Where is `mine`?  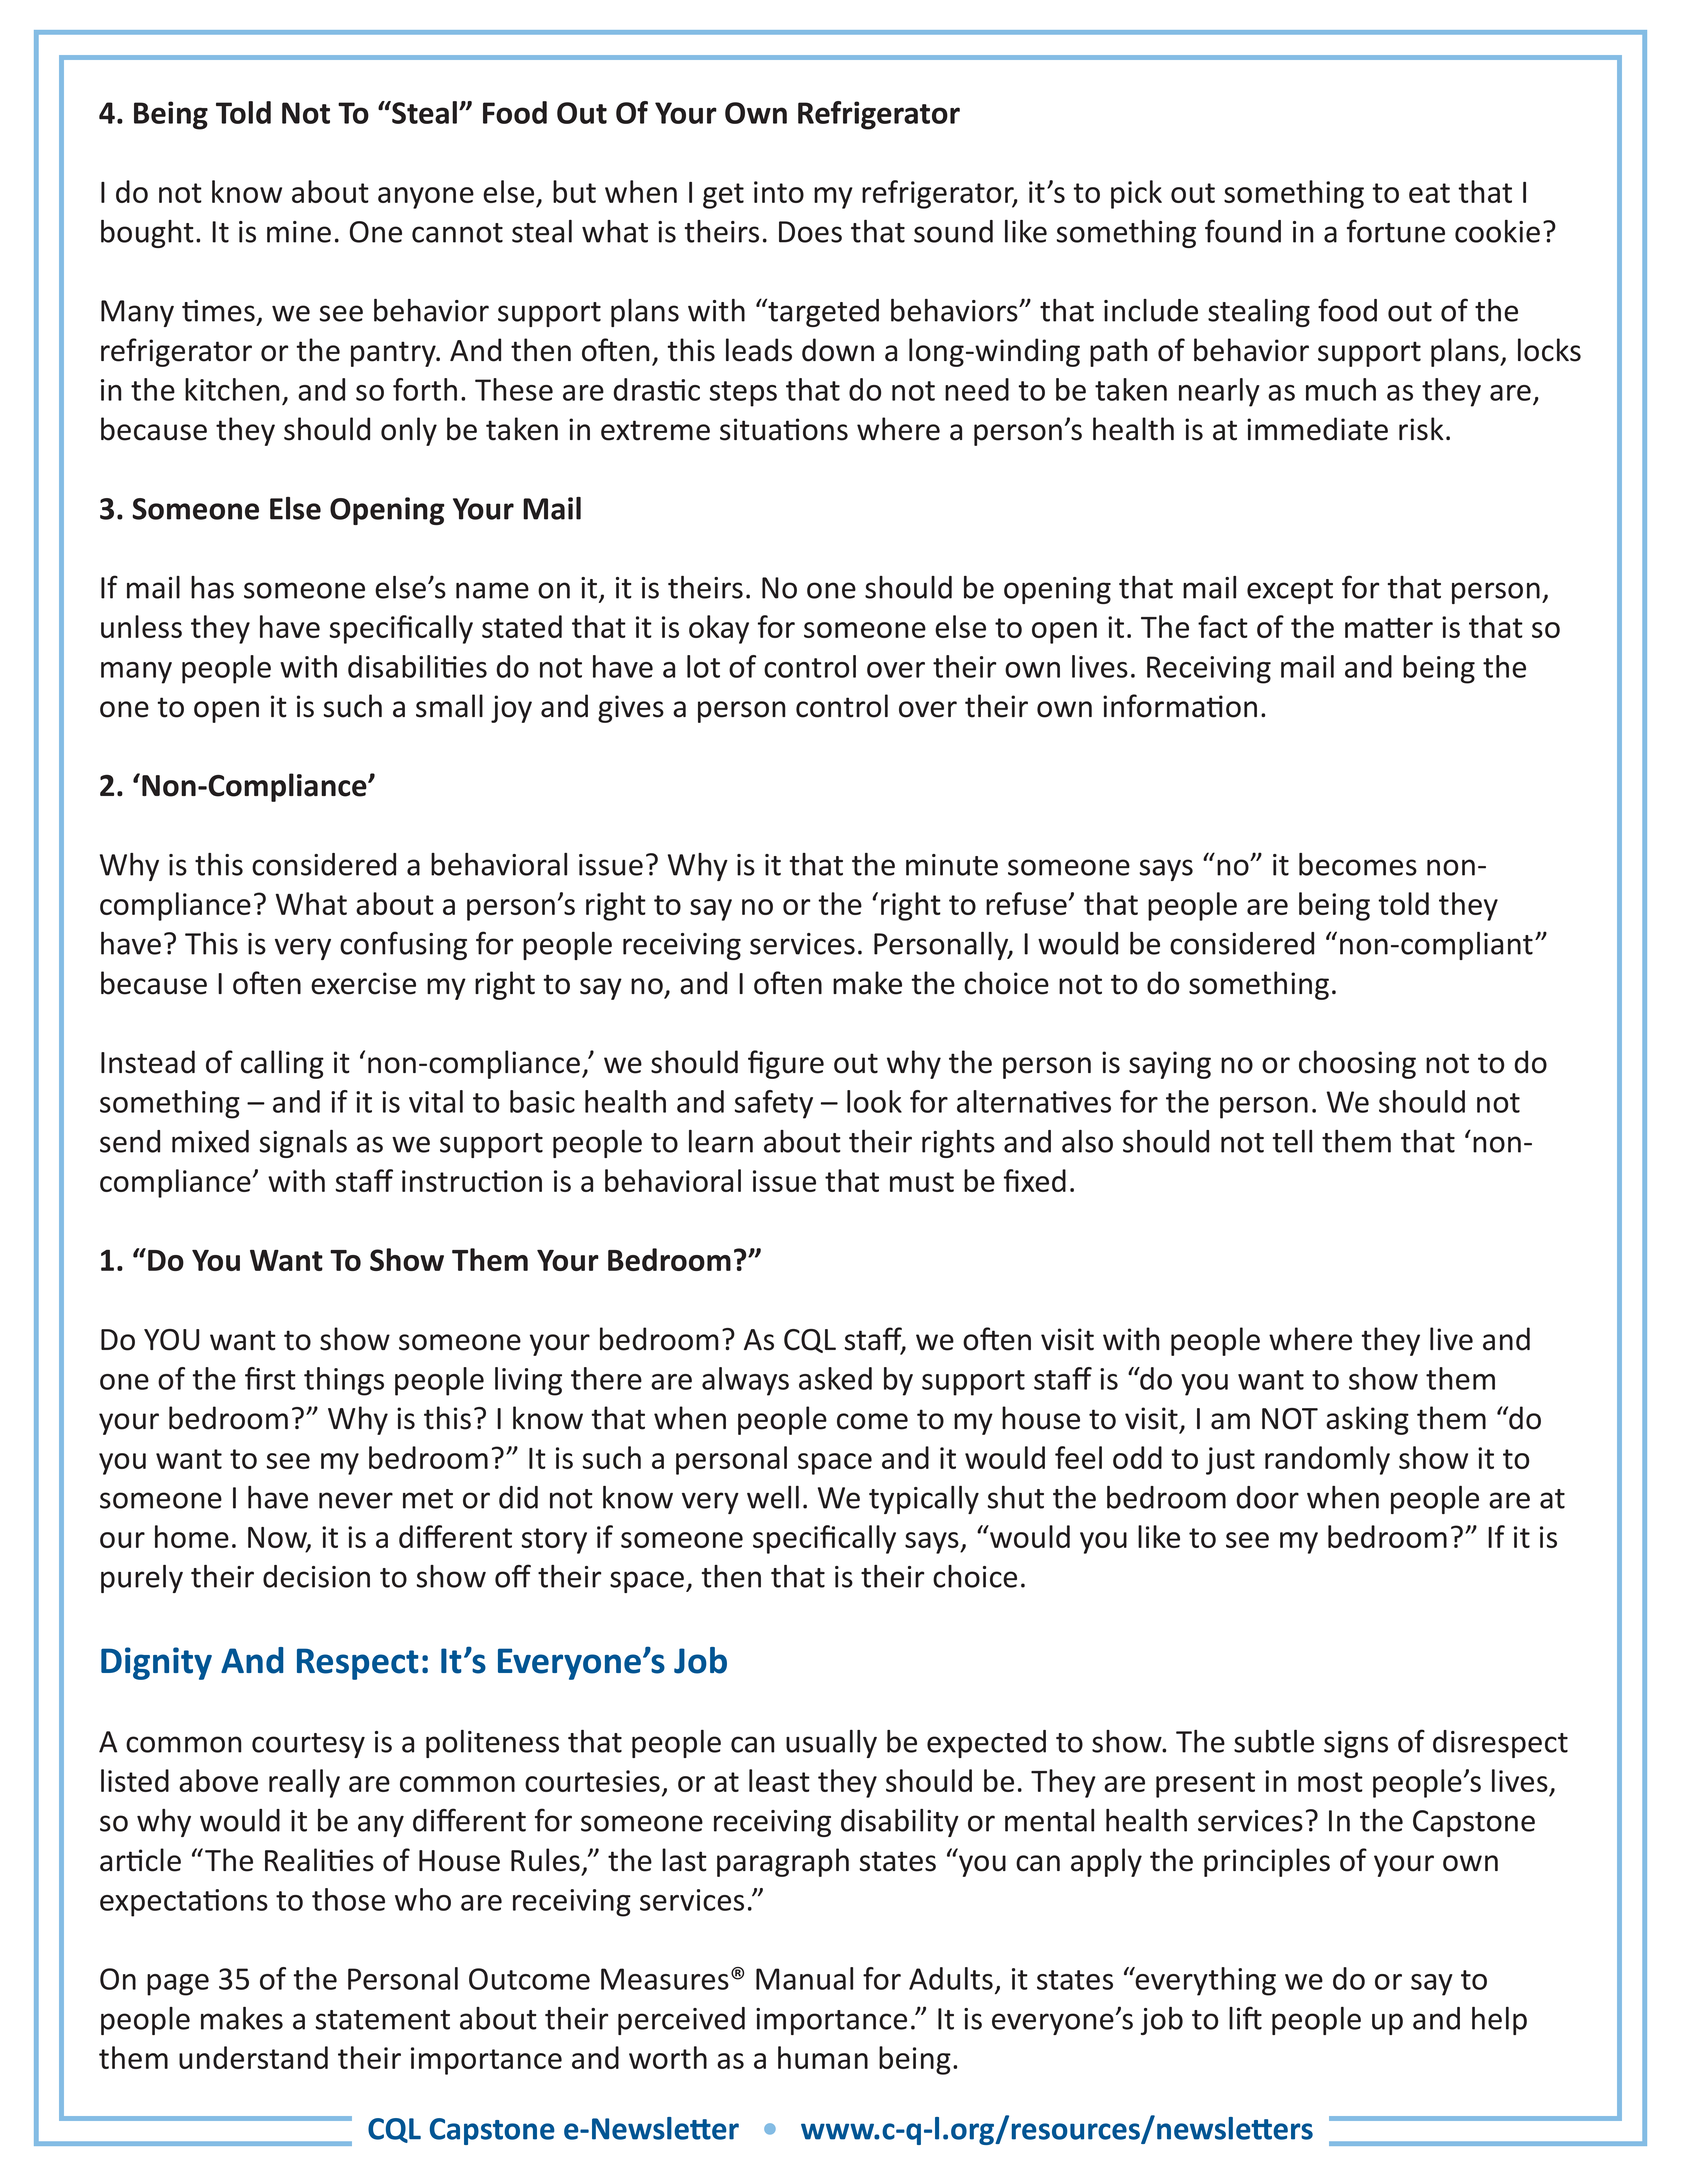
mine is located at coordinates (299, 232).
